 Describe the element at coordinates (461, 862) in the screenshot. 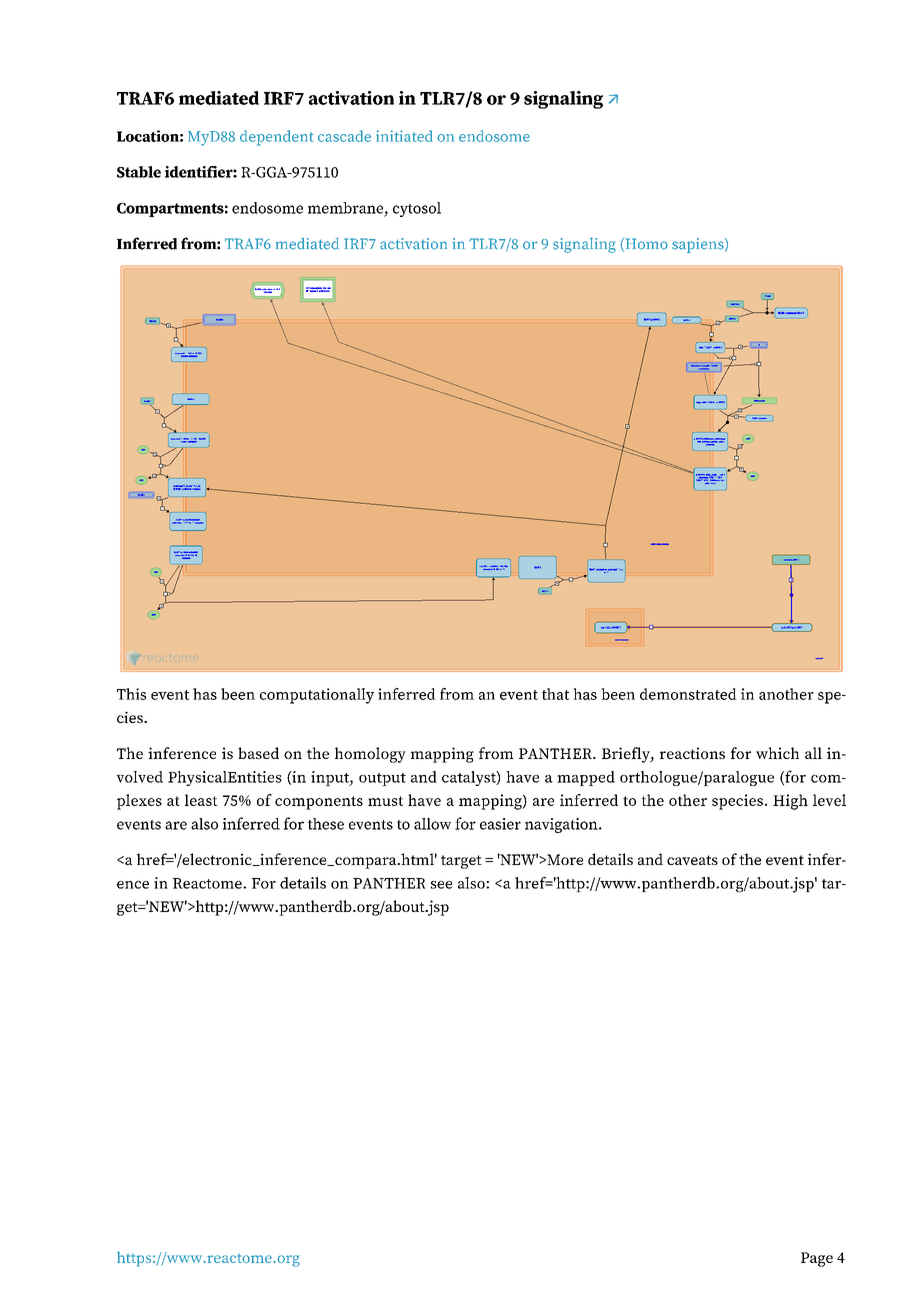

I see `target` at that location.
